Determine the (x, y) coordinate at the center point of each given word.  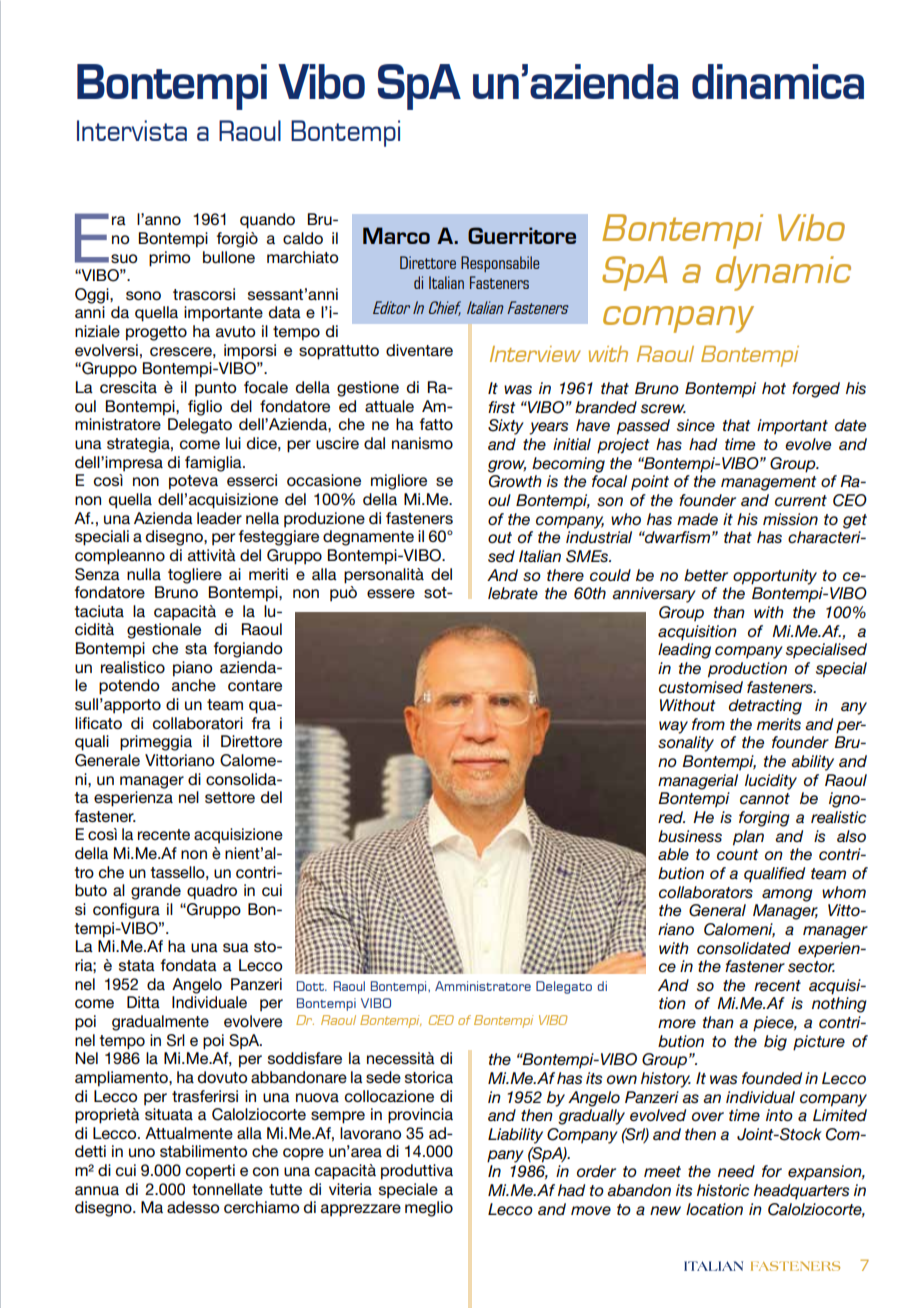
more (677, 1023)
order (596, 1171)
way (673, 727)
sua (236, 947)
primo (169, 259)
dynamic (783, 273)
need (736, 1171)
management (768, 483)
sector (811, 966)
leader (219, 518)
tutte (285, 1189)
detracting (765, 707)
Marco (396, 235)
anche (194, 685)
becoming (568, 465)
